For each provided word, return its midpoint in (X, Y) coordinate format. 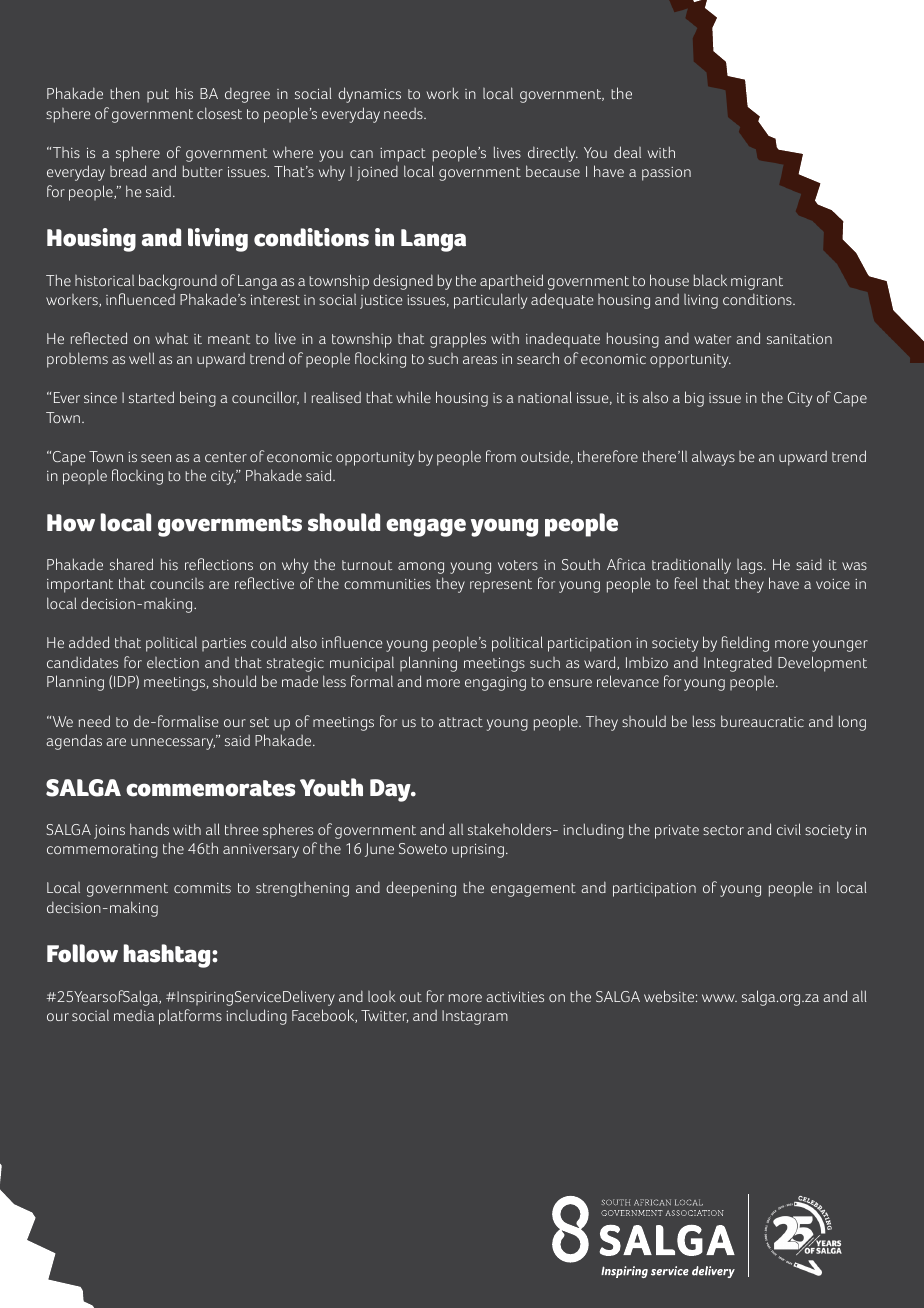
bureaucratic (762, 721)
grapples (458, 340)
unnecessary (173, 744)
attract (461, 722)
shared (131, 564)
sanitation (799, 338)
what (171, 338)
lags (751, 566)
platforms (190, 1017)
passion (666, 174)
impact (403, 155)
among (421, 568)
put (158, 96)
